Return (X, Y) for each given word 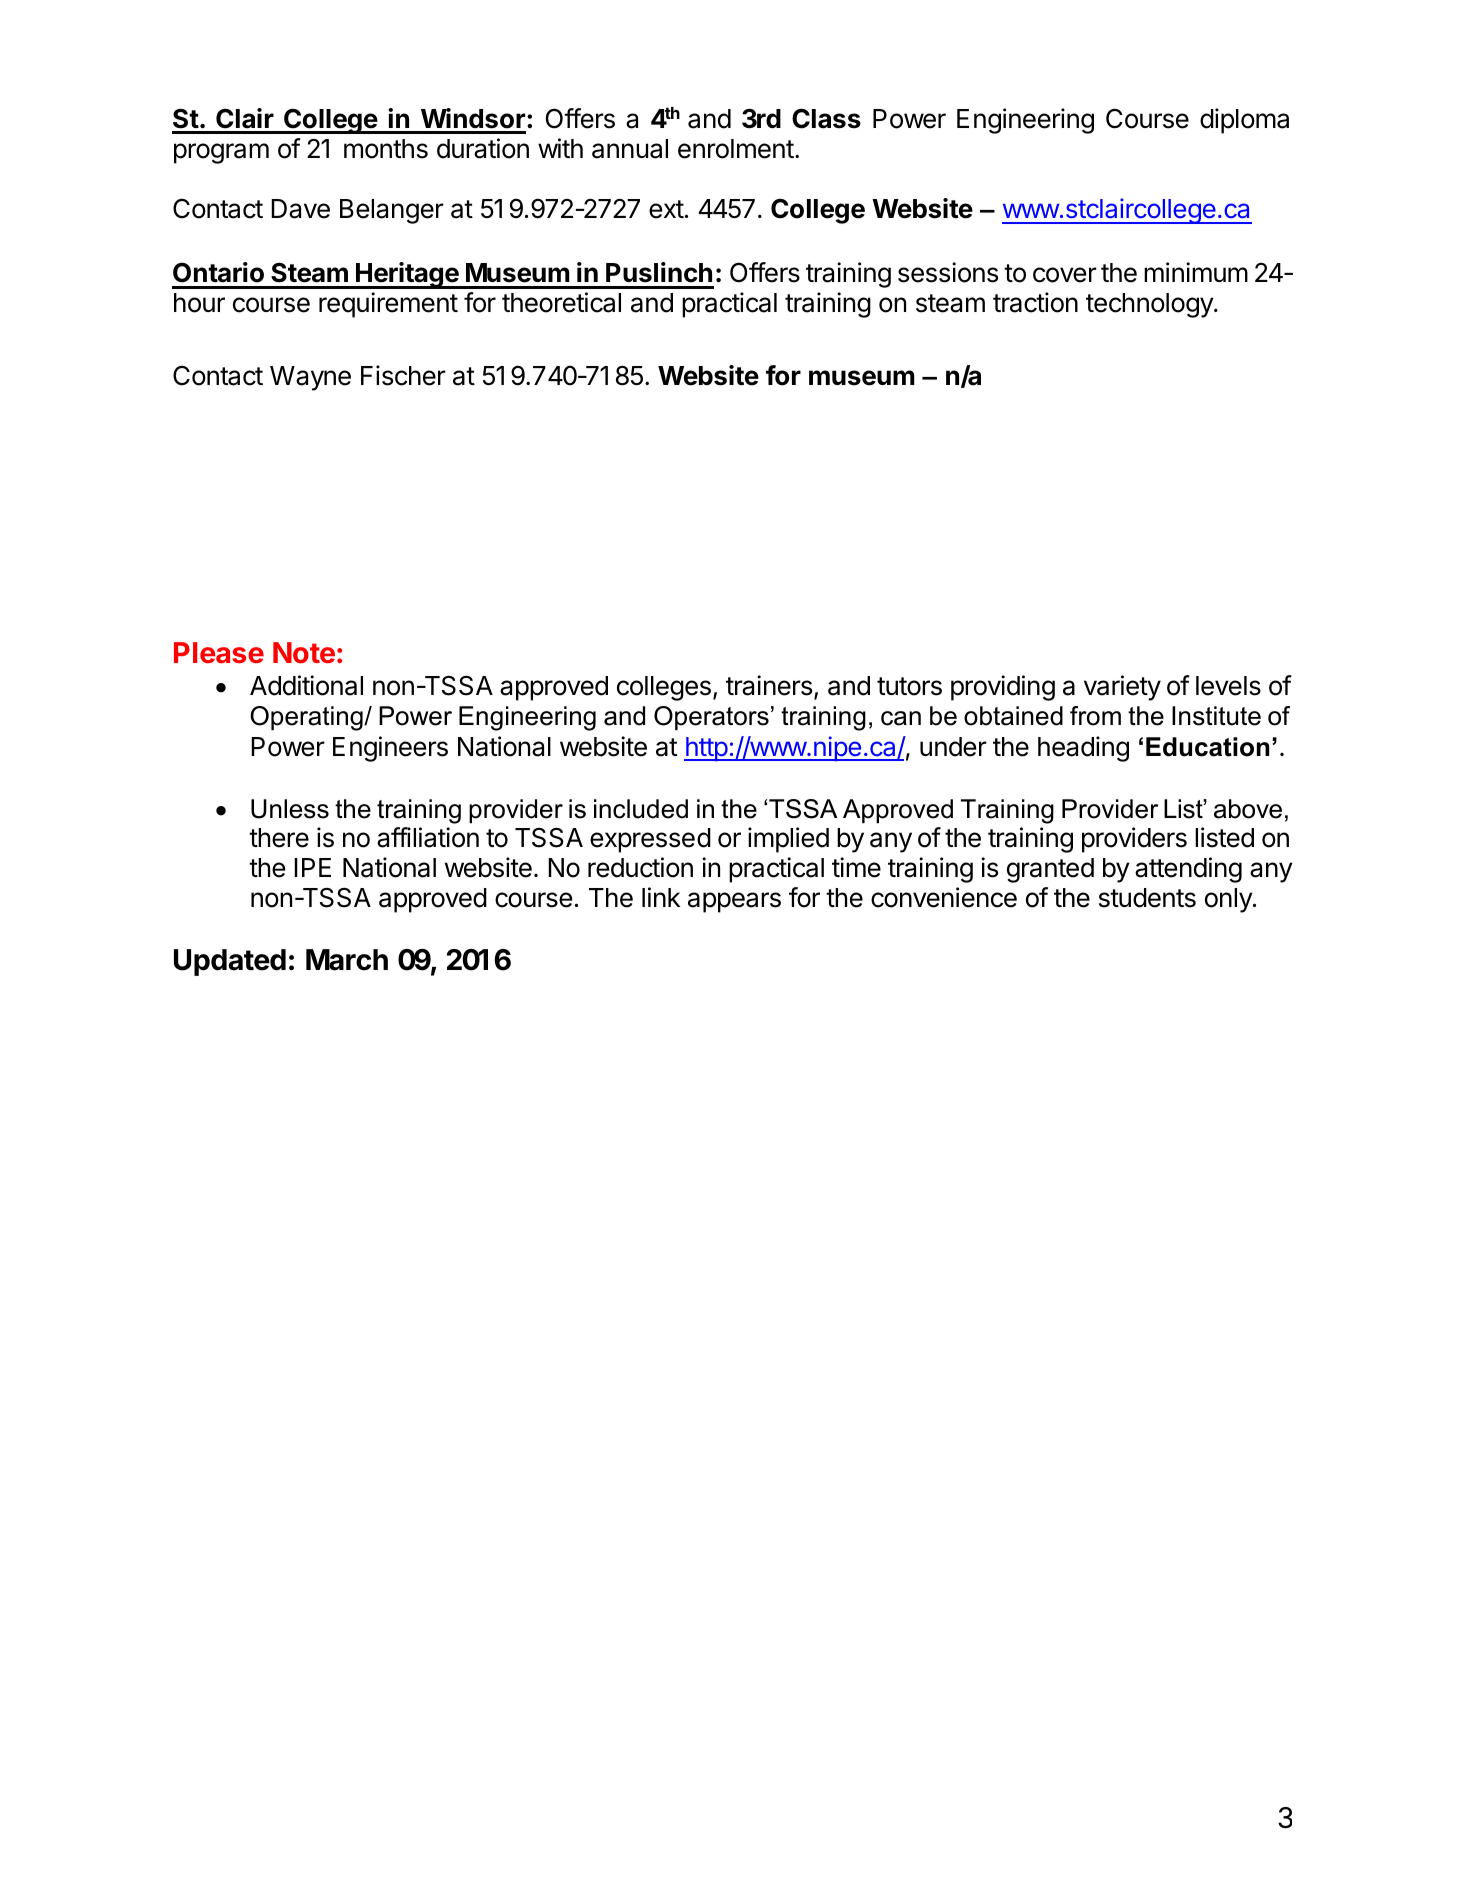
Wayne (310, 378)
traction (1035, 302)
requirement (388, 305)
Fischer (403, 375)
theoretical (561, 302)
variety (1122, 688)
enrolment (736, 149)
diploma (1244, 121)
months (386, 149)
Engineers (390, 749)
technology (1150, 305)
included (641, 809)
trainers (769, 685)
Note (304, 652)
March (347, 960)
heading (1083, 749)
